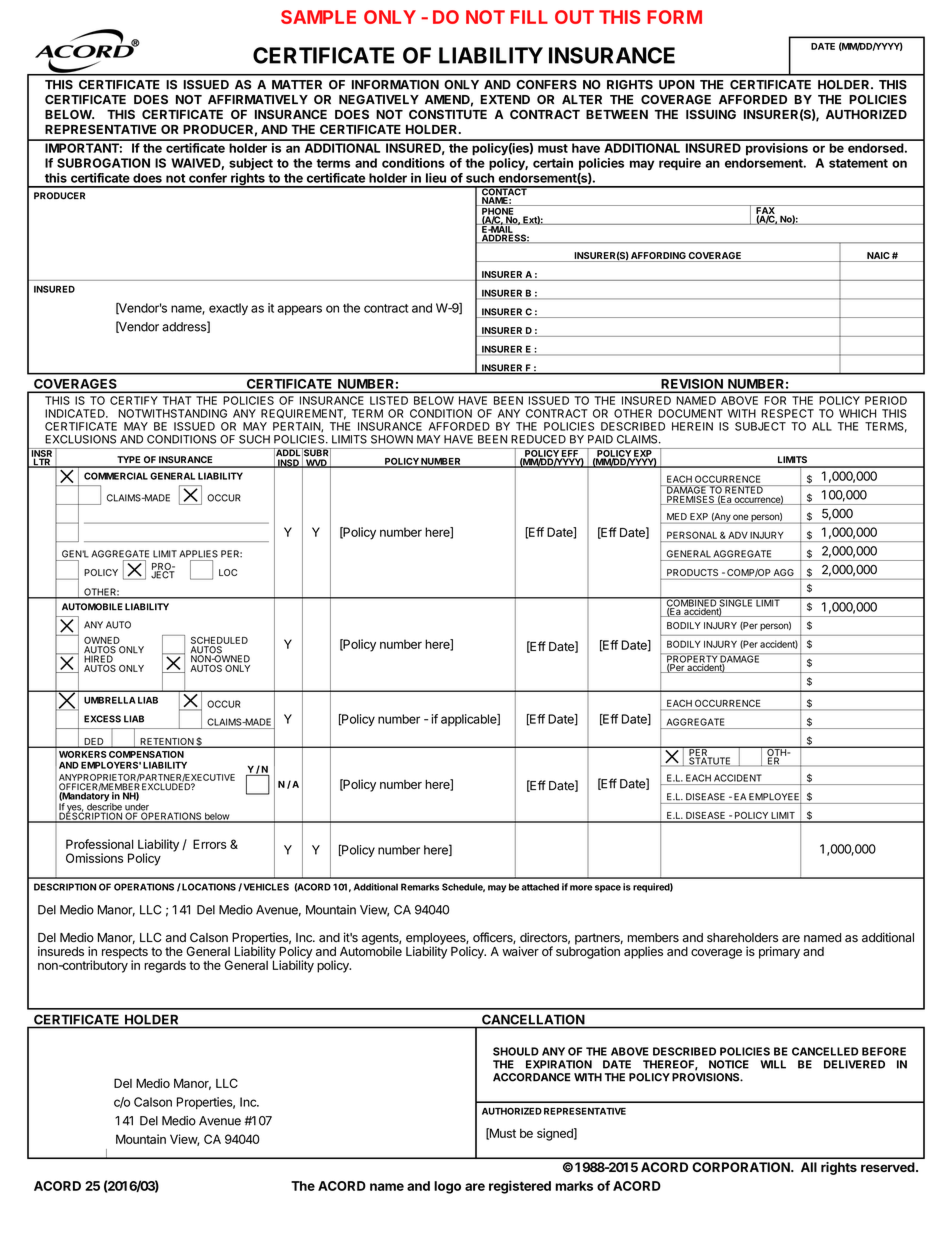 This screenshot has height=1233, width=952. I want to click on logo, so click(447, 1187).
